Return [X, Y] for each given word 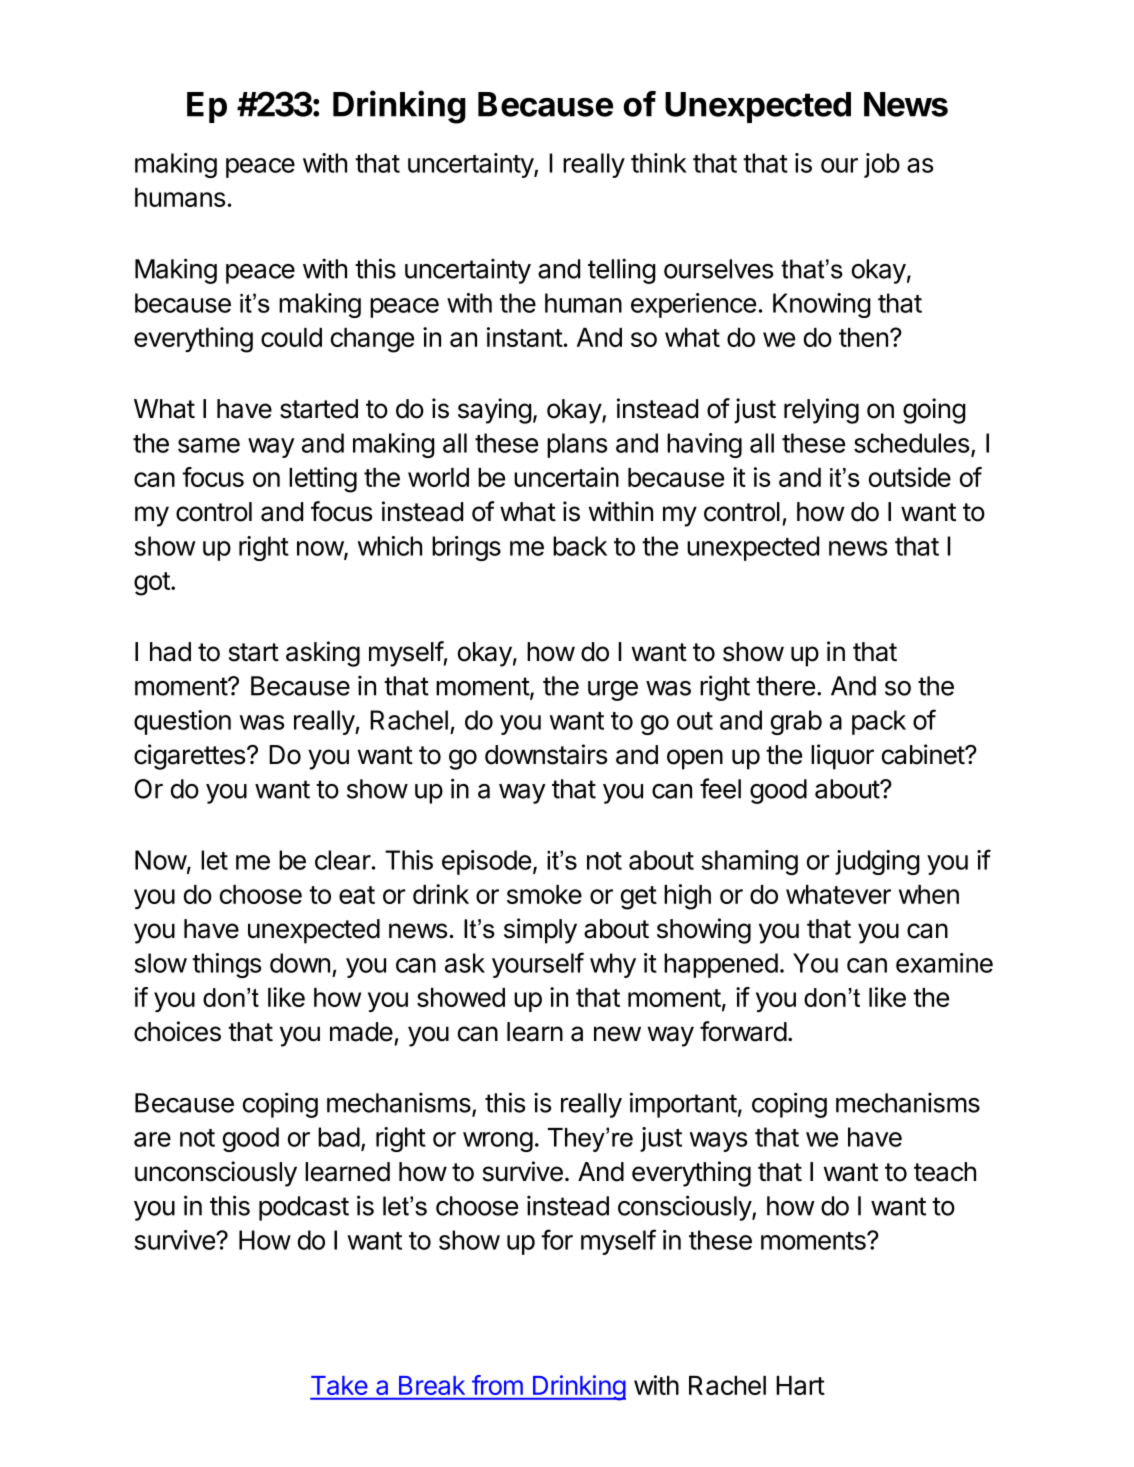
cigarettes [191, 757]
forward [743, 1031]
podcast [304, 1208]
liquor [842, 757]
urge [613, 691]
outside [910, 477]
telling [622, 271]
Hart [800, 1385]
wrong [498, 1142]
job [882, 165]
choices [177, 1031]
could [291, 337]
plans [577, 445]
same [209, 445]
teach [945, 1172]
